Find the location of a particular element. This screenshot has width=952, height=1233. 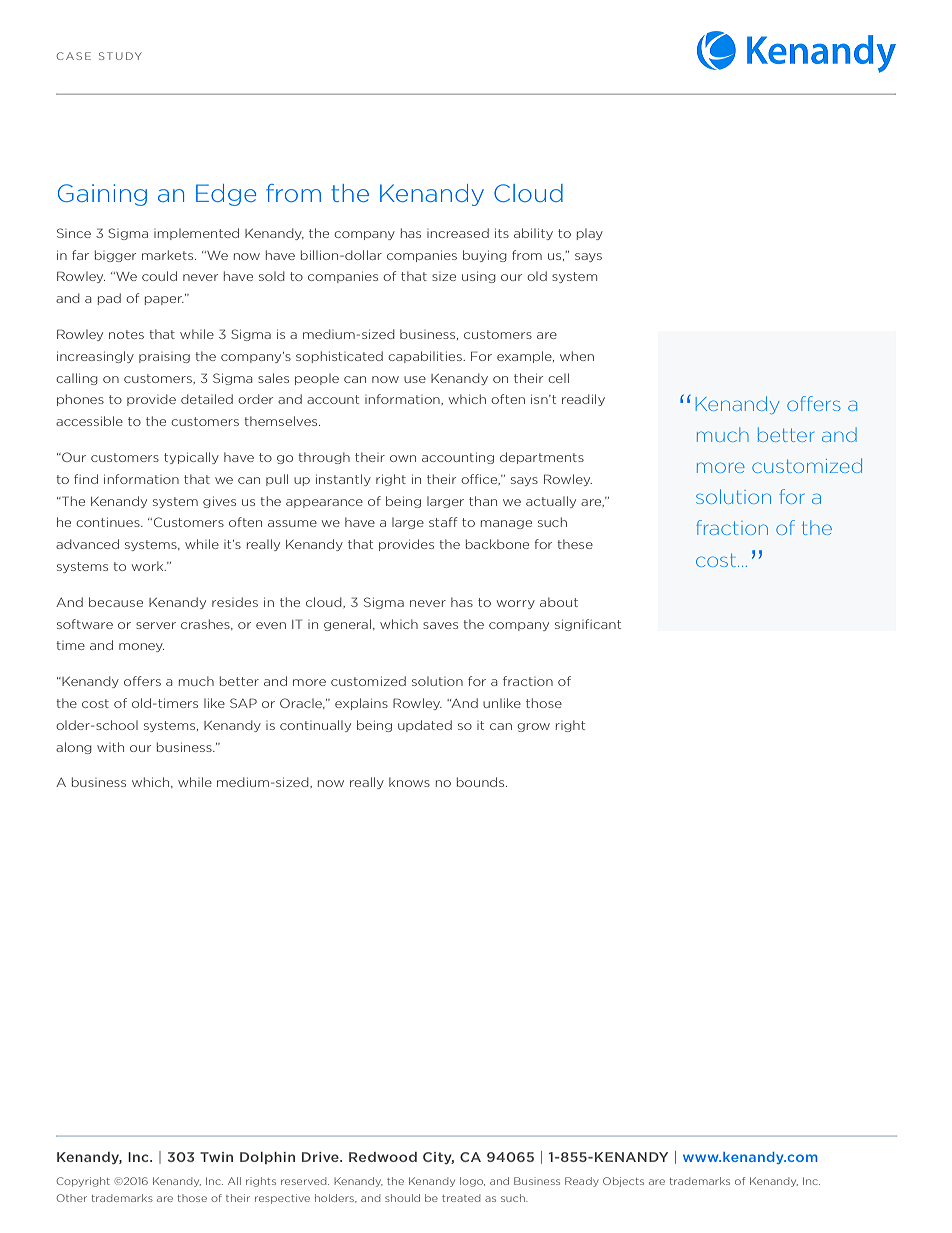

explains is located at coordinates (361, 704).
